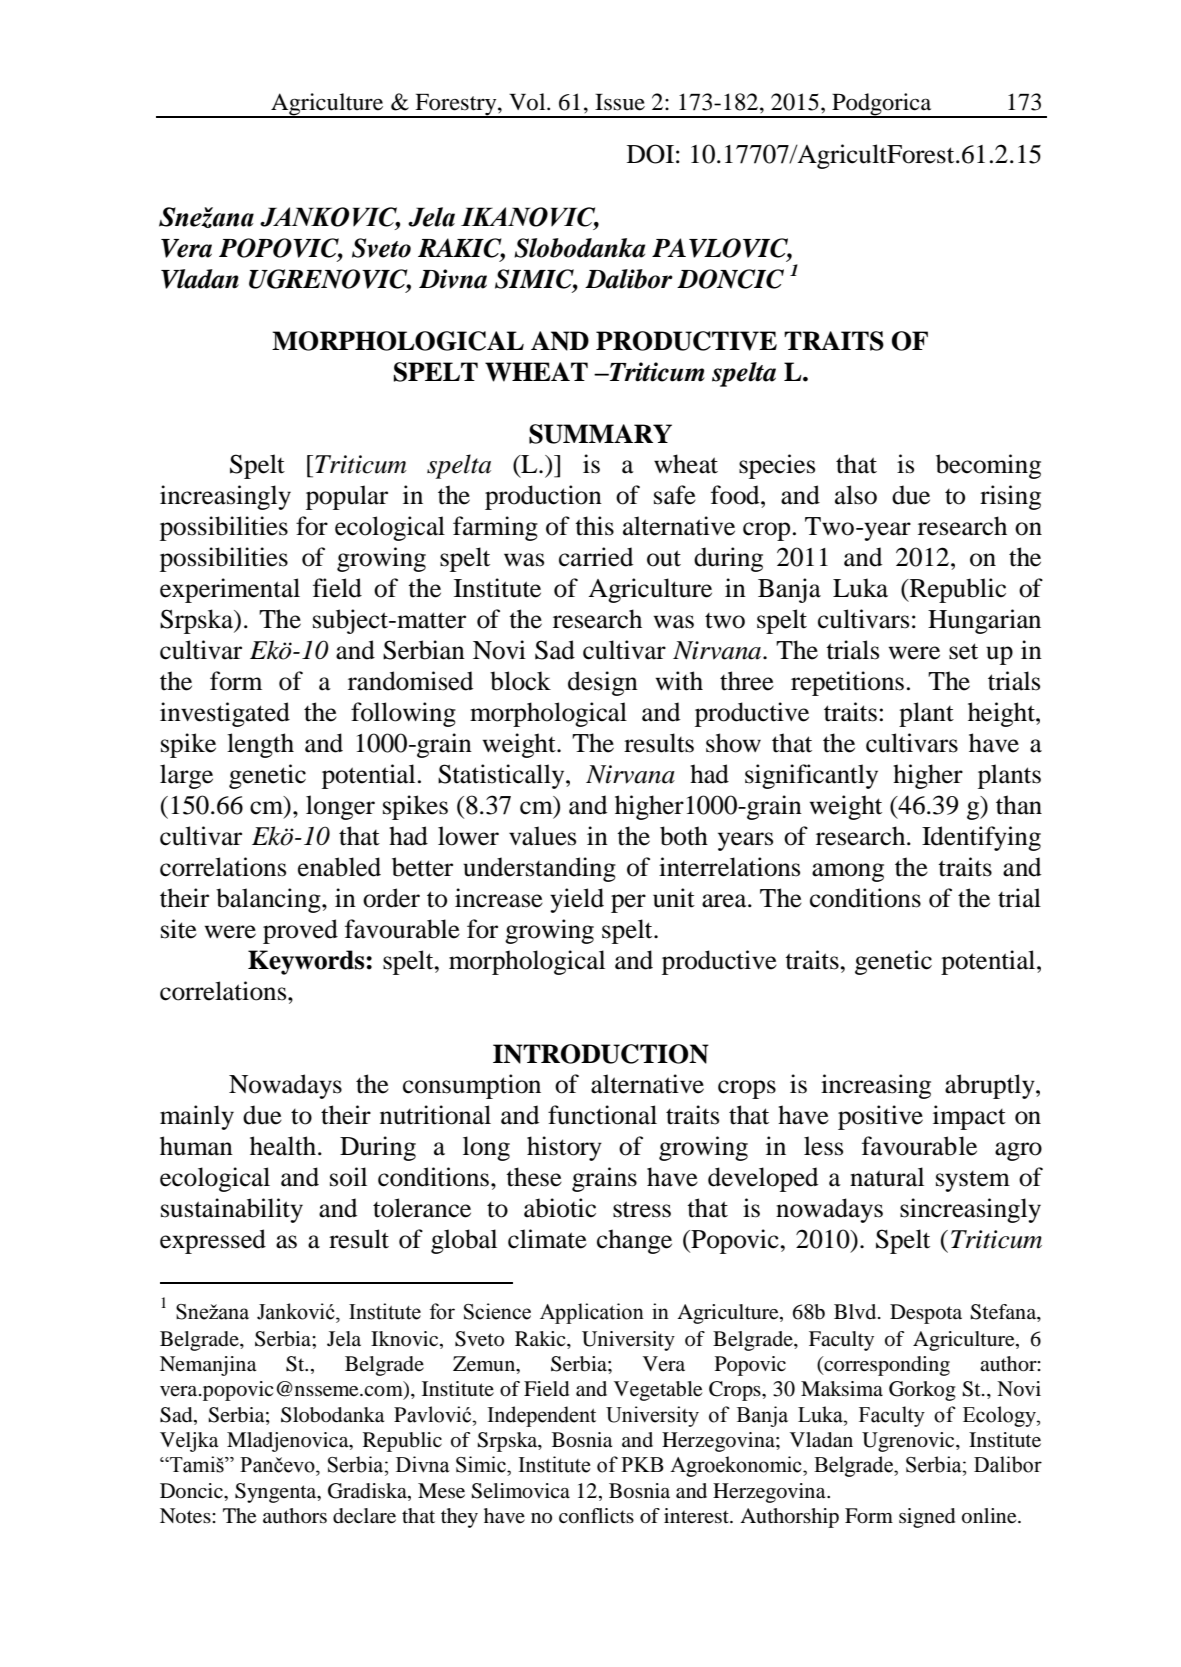 The height and width of the page is (1667, 1181). I want to click on INTRODUCTION, so click(601, 1054).
